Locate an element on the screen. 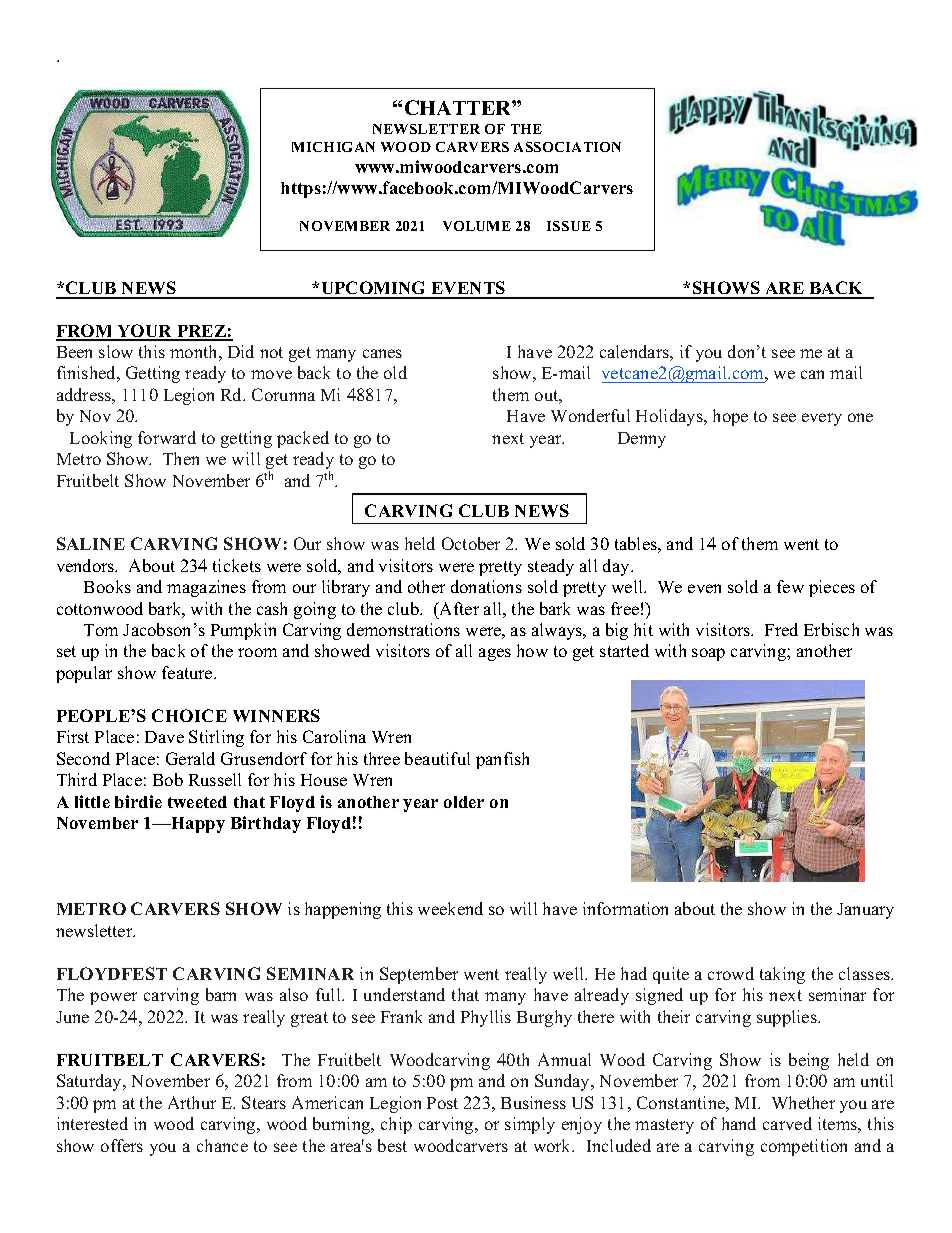 The width and height of the screenshot is (952, 1233). Then is located at coordinates (181, 458).
